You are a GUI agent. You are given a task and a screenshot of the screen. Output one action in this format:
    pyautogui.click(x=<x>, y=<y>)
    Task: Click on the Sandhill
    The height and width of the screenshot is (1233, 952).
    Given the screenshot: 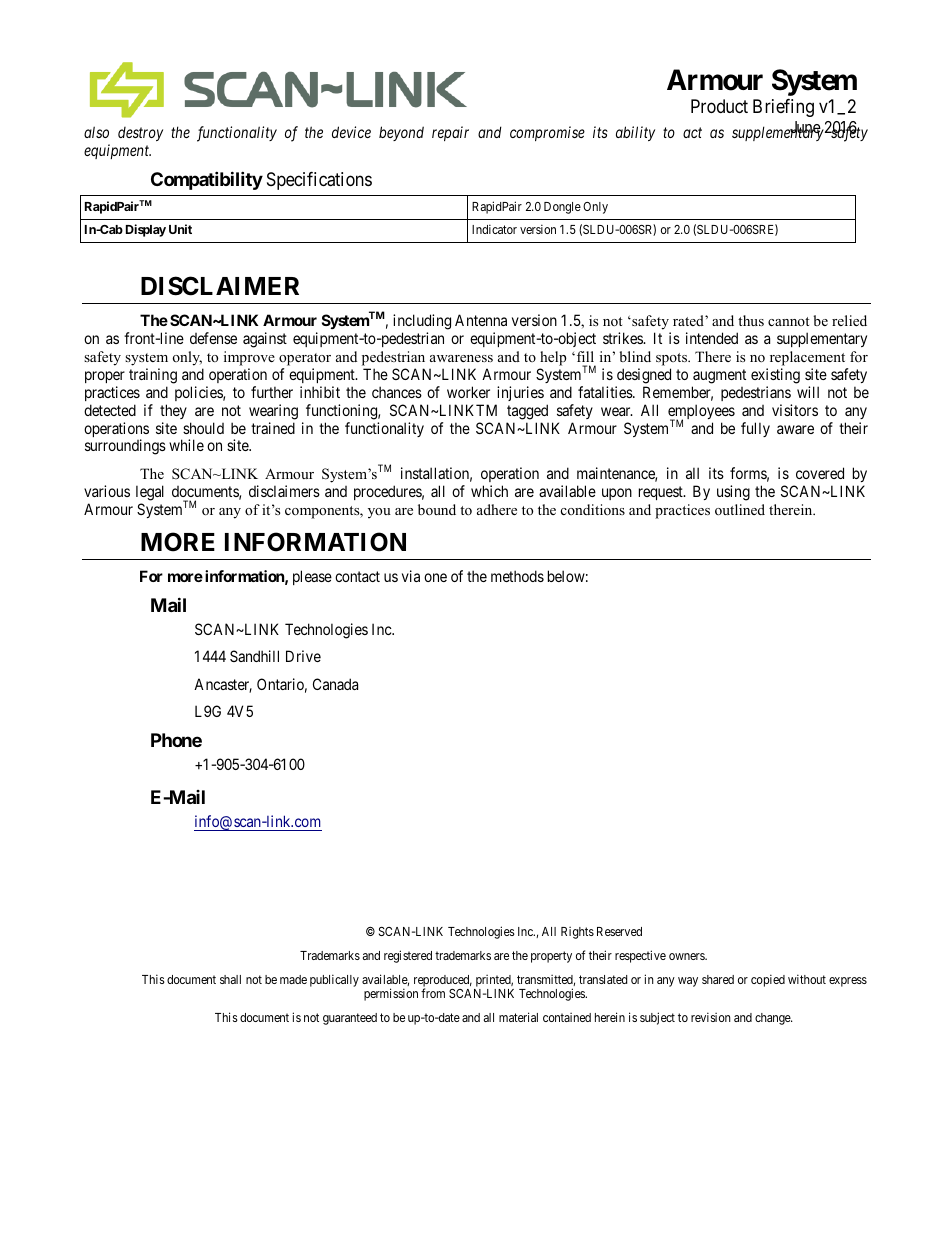 What is the action you would take?
    pyautogui.click(x=254, y=656)
